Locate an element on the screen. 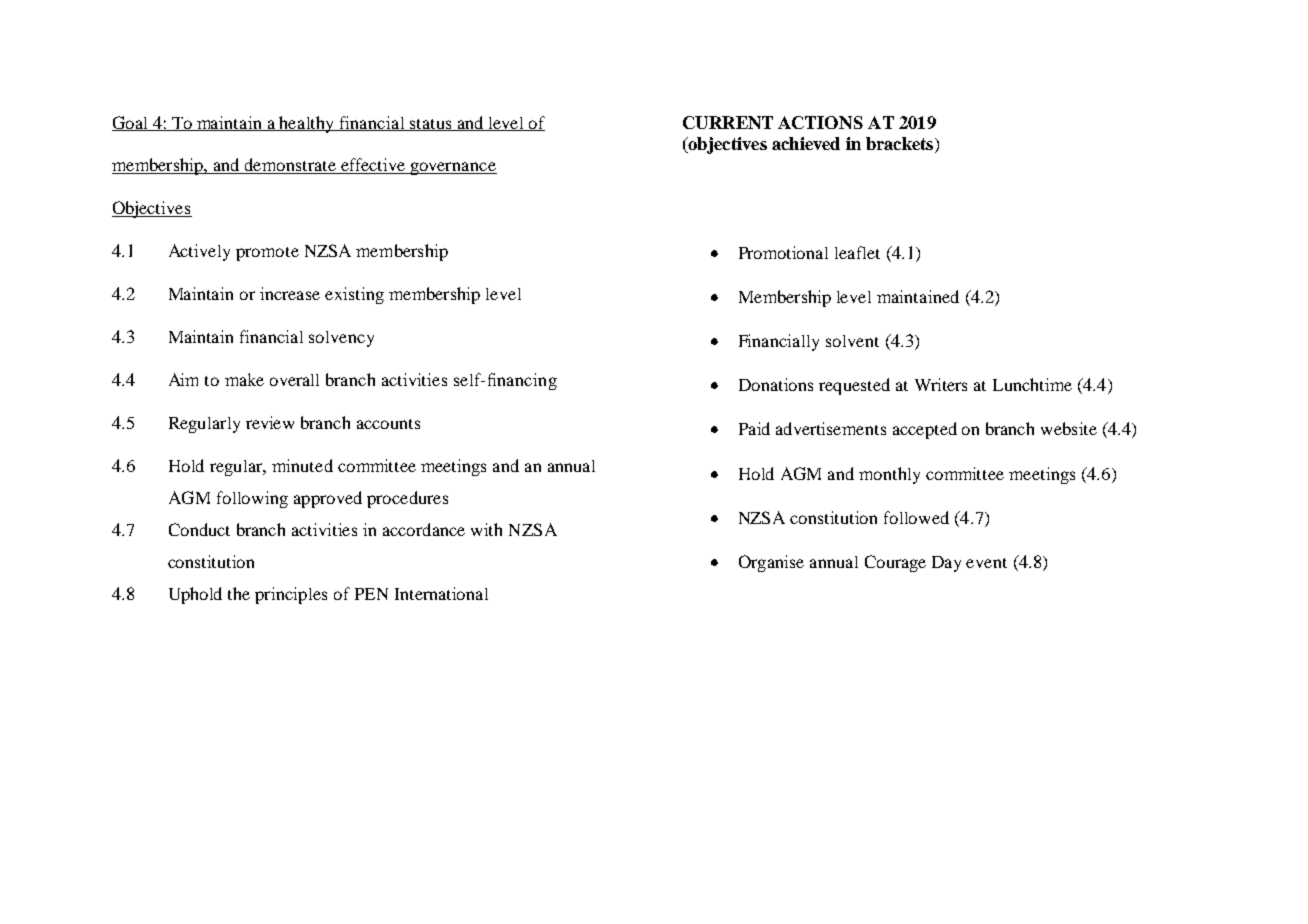 Image resolution: width=1308 pixels, height=924 pixels. healthy is located at coordinates (307, 124).
